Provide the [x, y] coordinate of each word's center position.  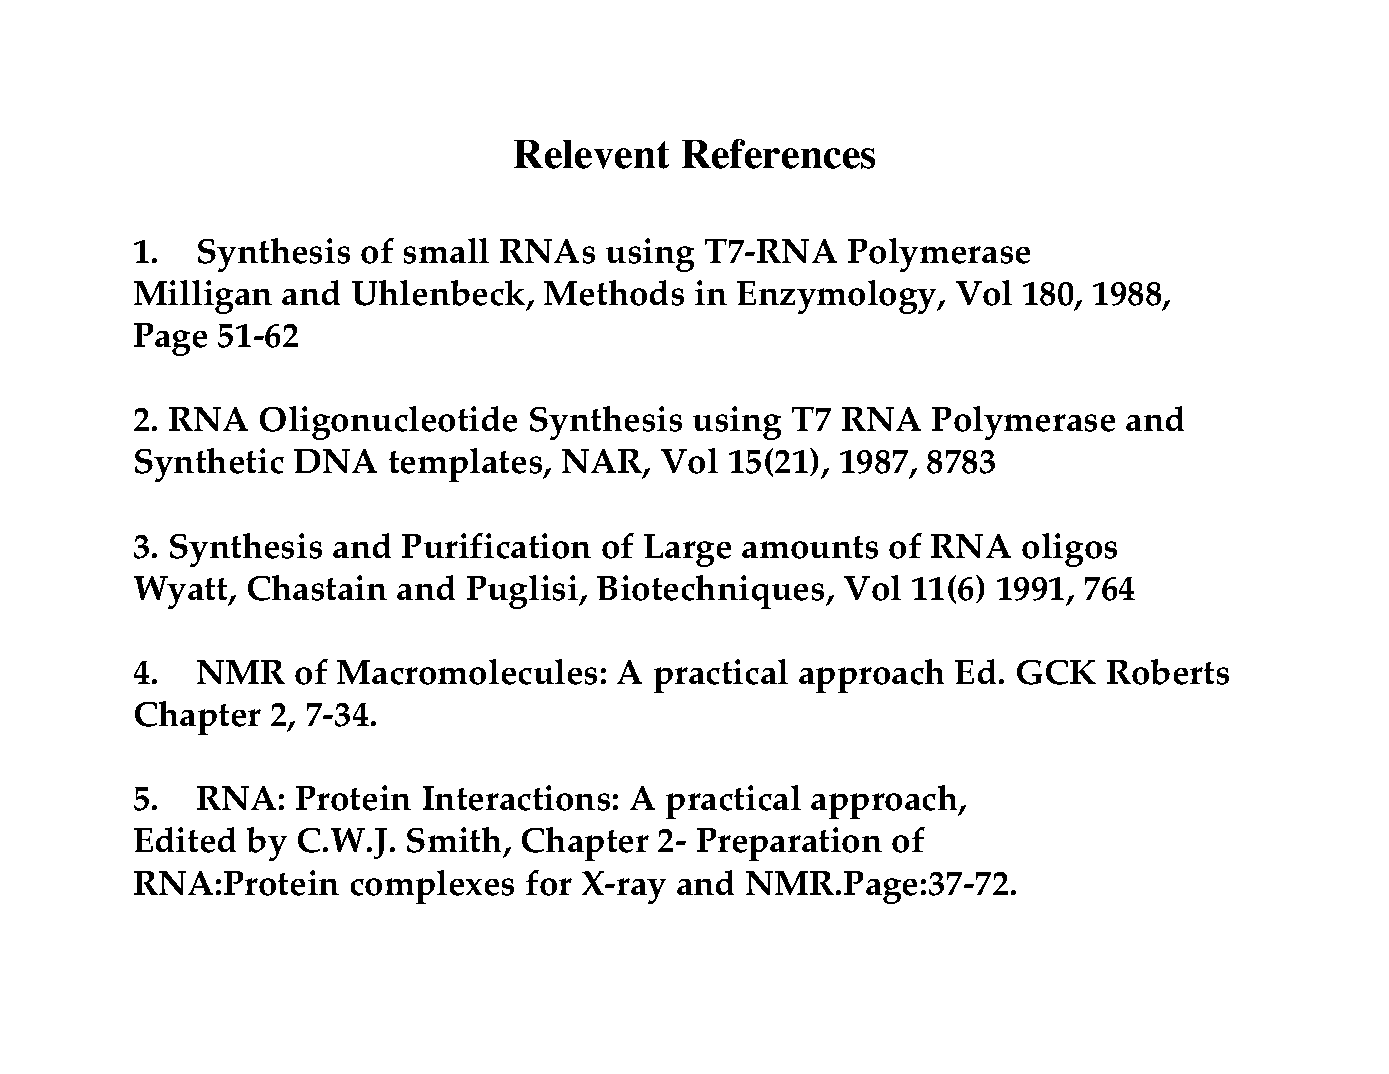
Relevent [591, 154]
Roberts [1168, 672]
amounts [810, 547]
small [446, 251]
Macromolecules [467, 672]
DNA [335, 461]
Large [687, 550]
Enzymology [838, 297]
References [778, 154]
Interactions [516, 798]
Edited [185, 840]
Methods [614, 293]
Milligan [203, 297]
